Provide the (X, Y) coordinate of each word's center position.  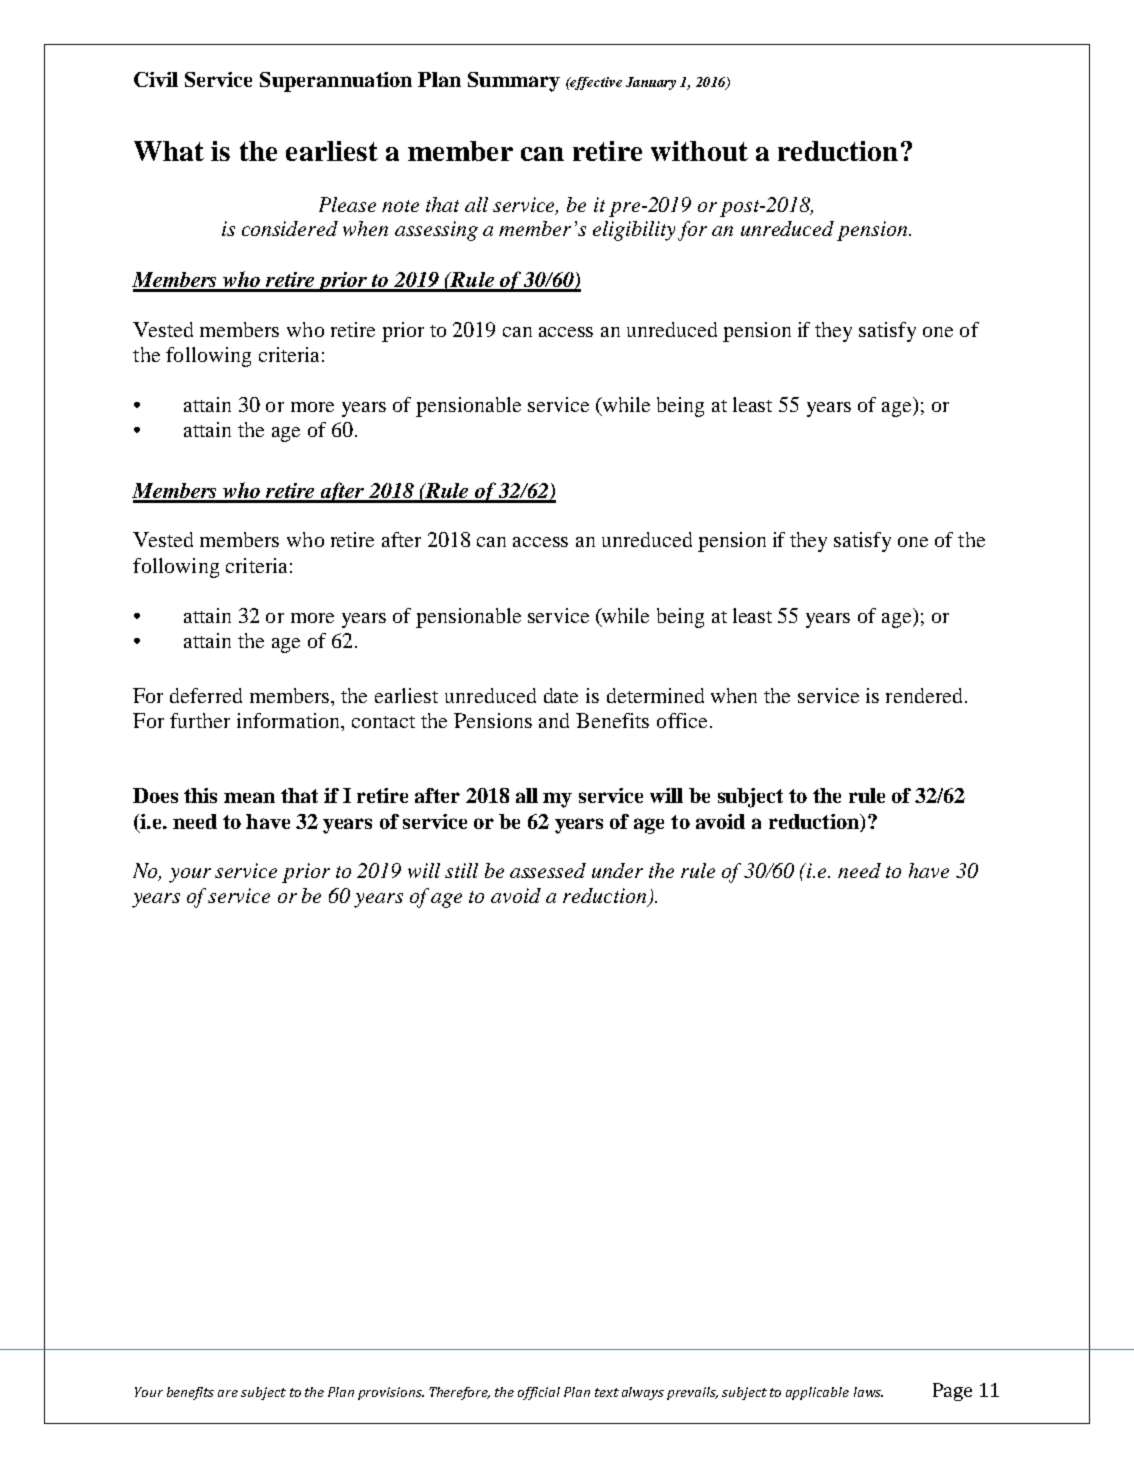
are (228, 1393)
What (169, 151)
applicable (817, 1393)
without (699, 151)
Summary (514, 82)
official (539, 1393)
